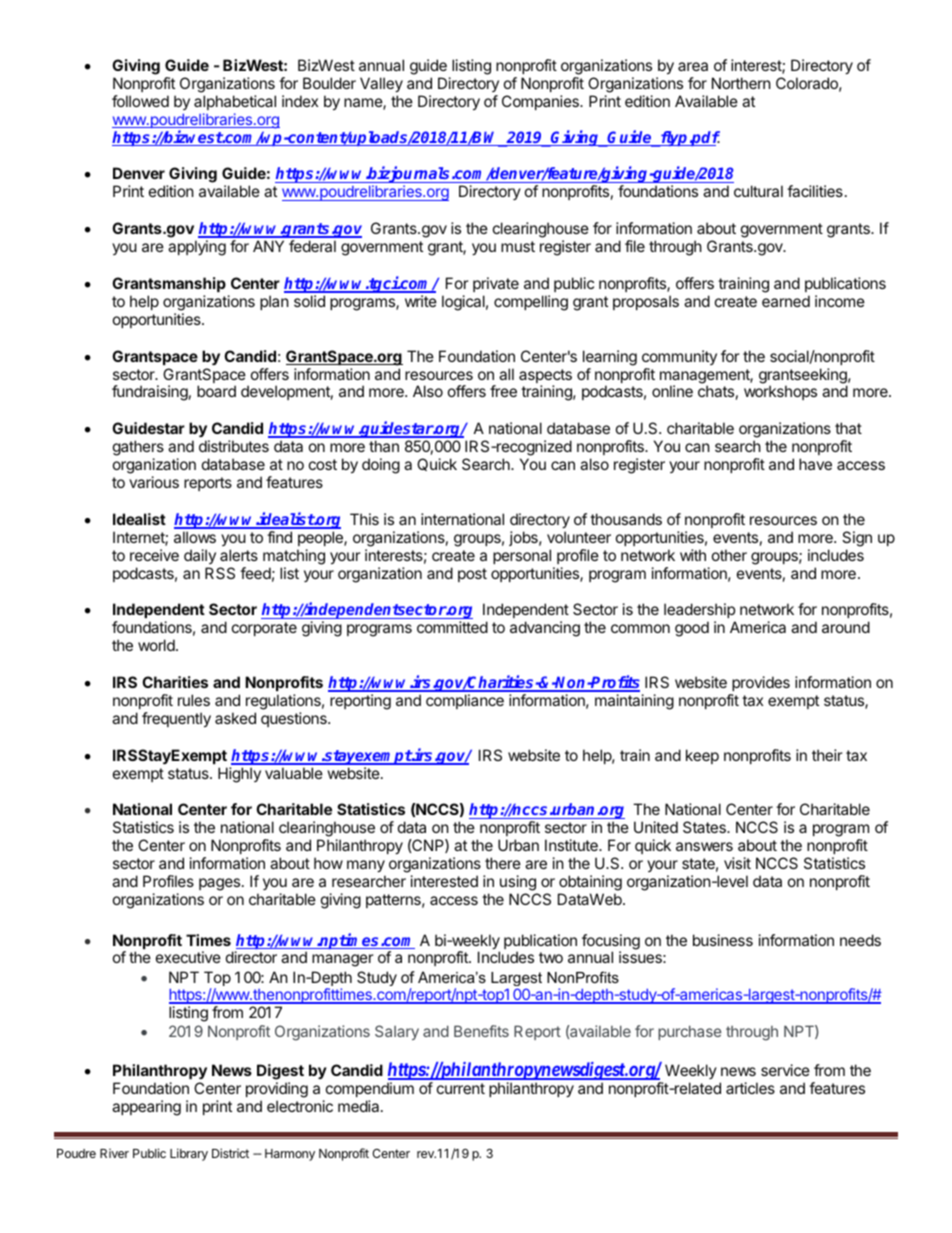 This page has height=1233, width=952. I want to click on current, so click(461, 1088).
